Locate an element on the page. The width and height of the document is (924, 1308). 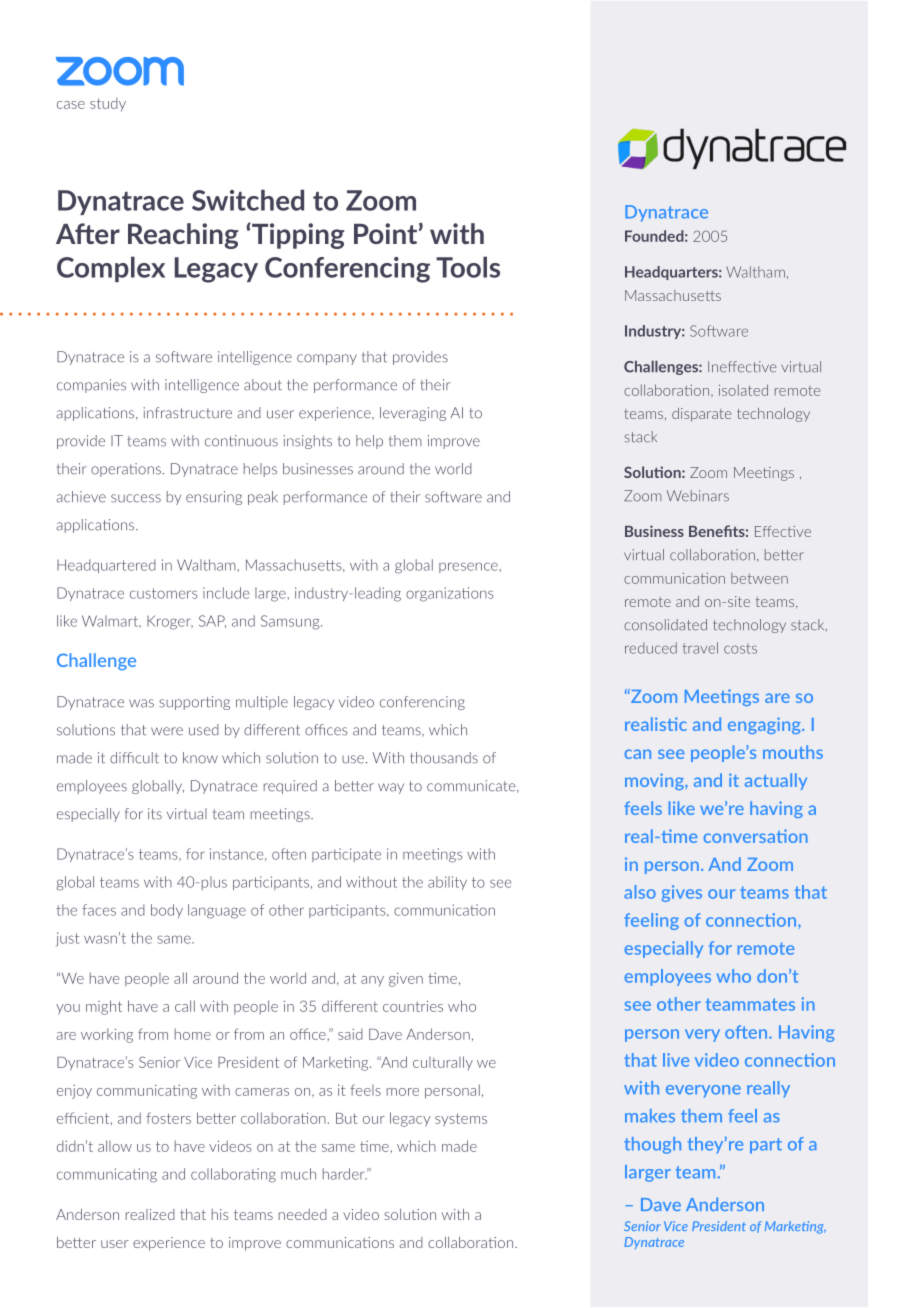
infrastructure is located at coordinates (187, 413).
